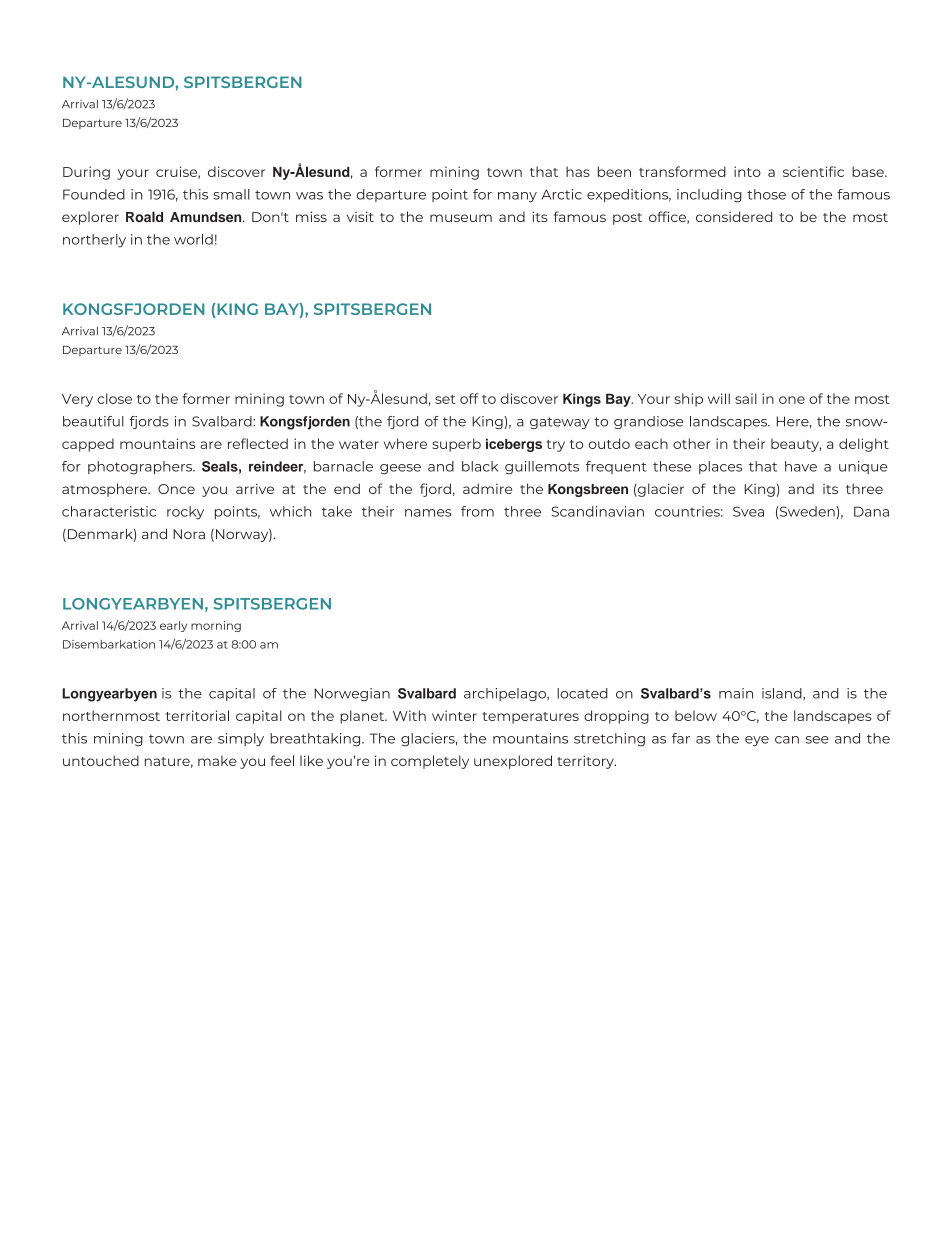 This page has height=1233, width=952. Describe the element at coordinates (141, 468) in the page. I see `photographers` at that location.
